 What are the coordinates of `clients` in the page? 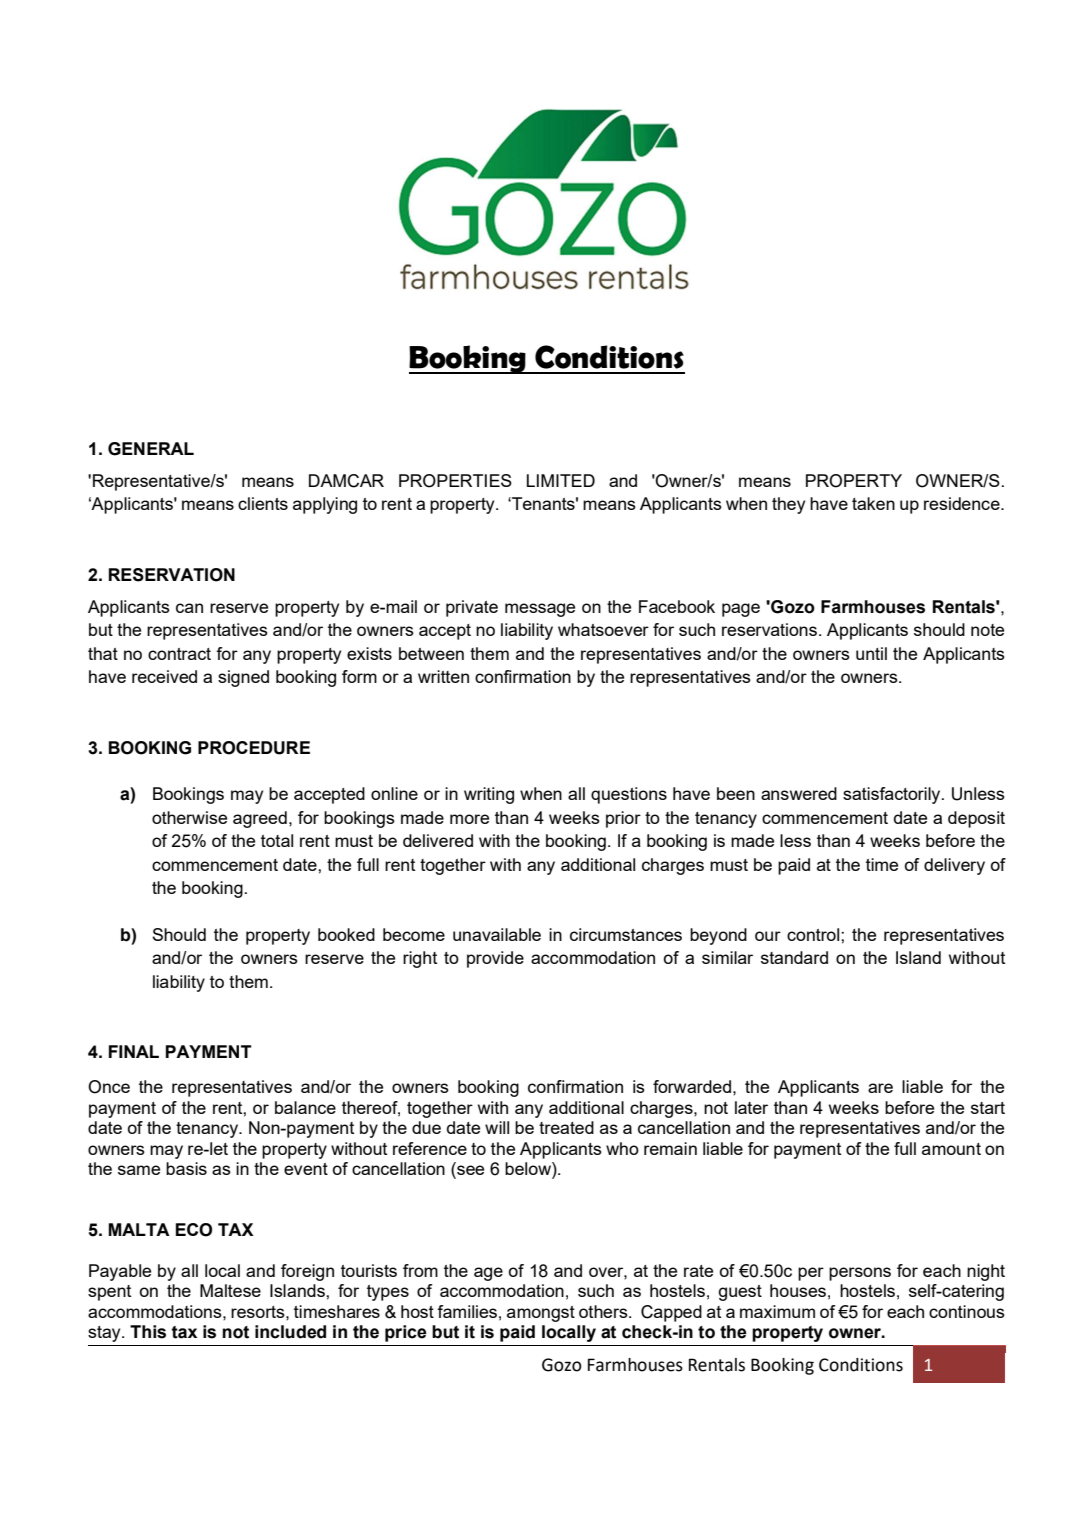 It's located at (263, 503).
